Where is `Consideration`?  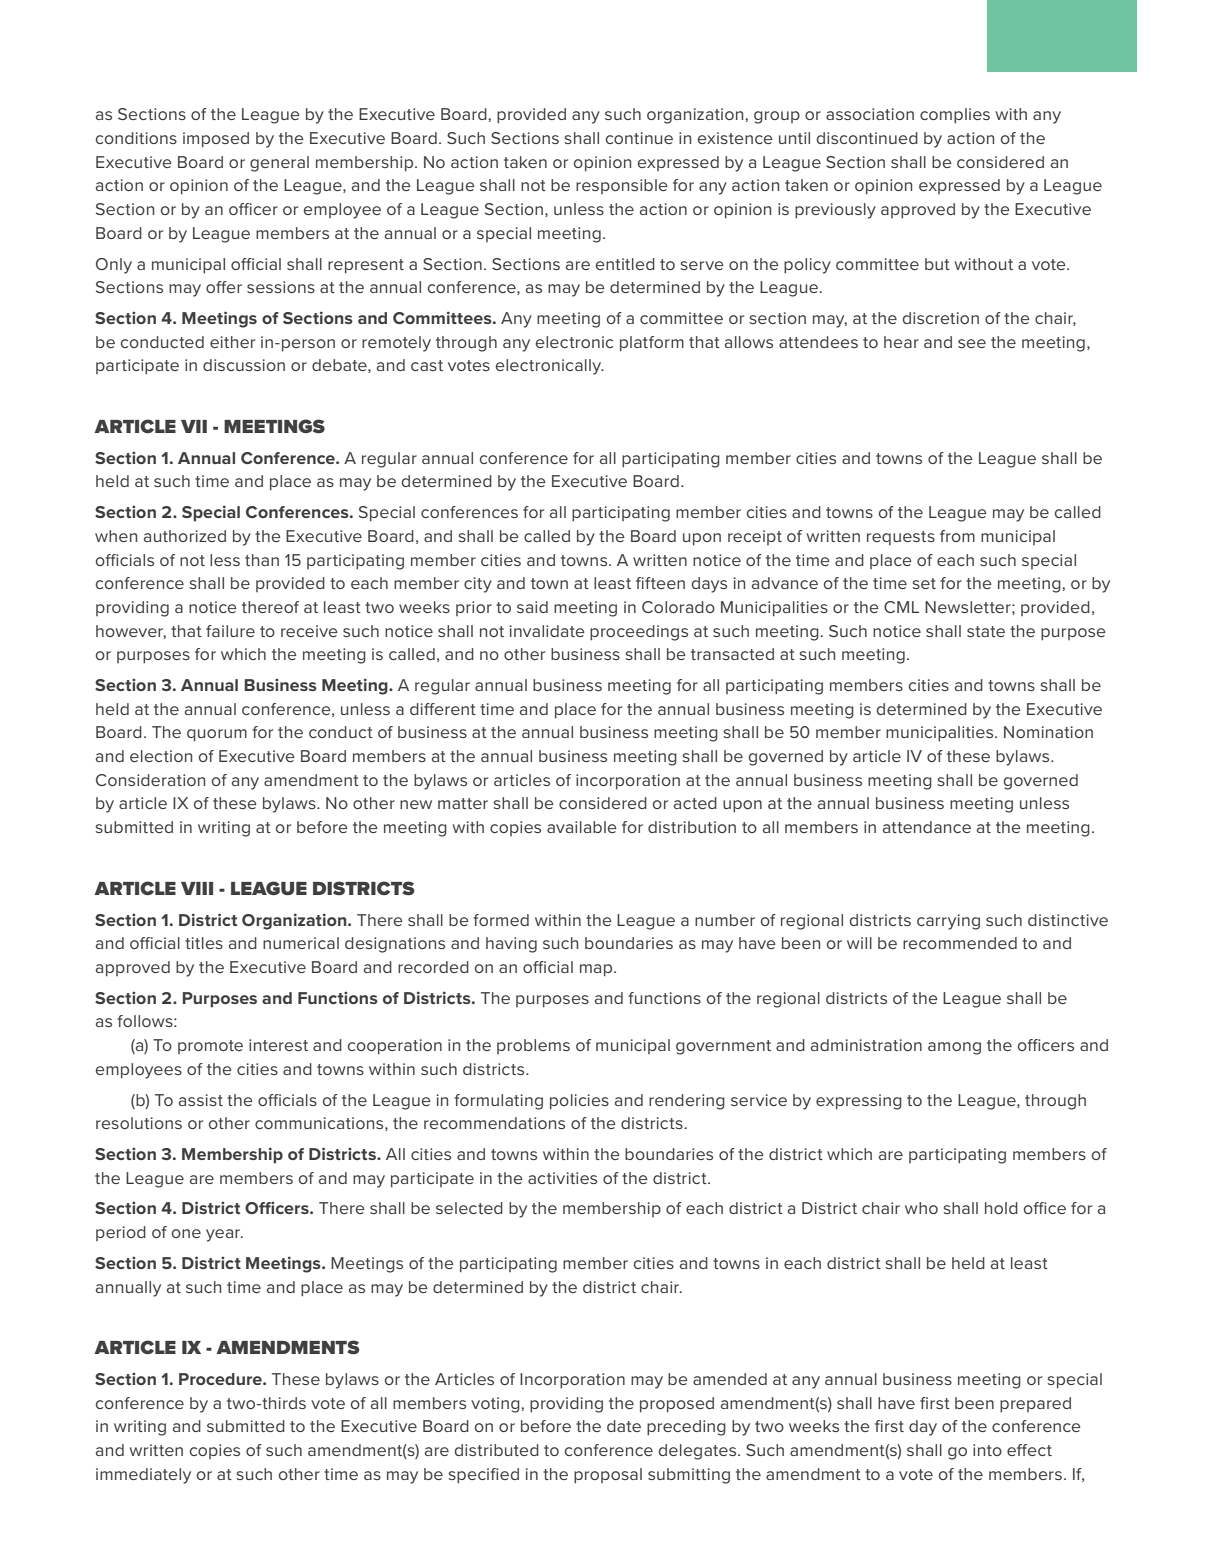
Consideration is located at coordinates (150, 780).
